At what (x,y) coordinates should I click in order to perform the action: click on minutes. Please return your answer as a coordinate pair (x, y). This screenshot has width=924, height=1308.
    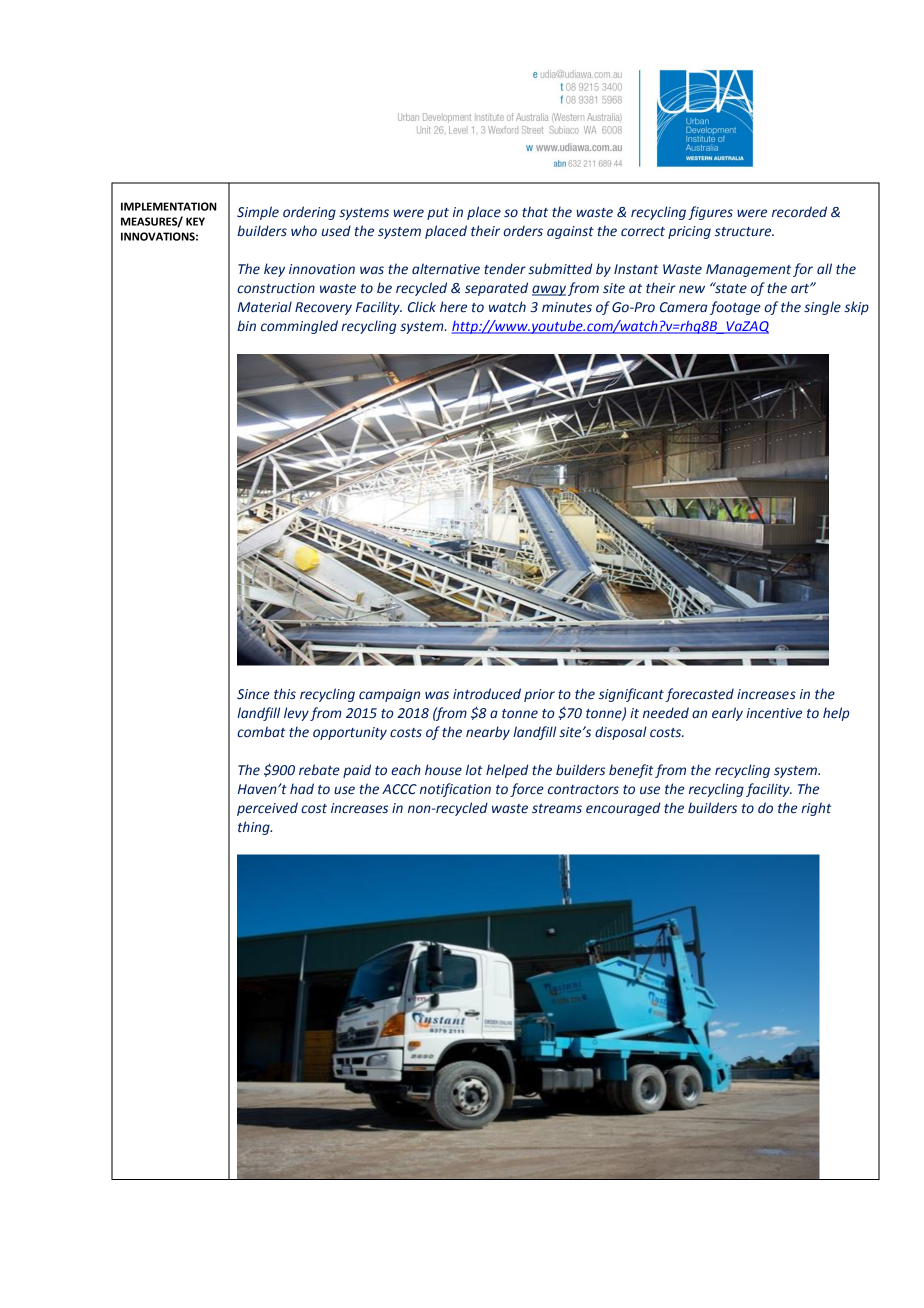
    Looking at the image, I should click on (567, 307).
